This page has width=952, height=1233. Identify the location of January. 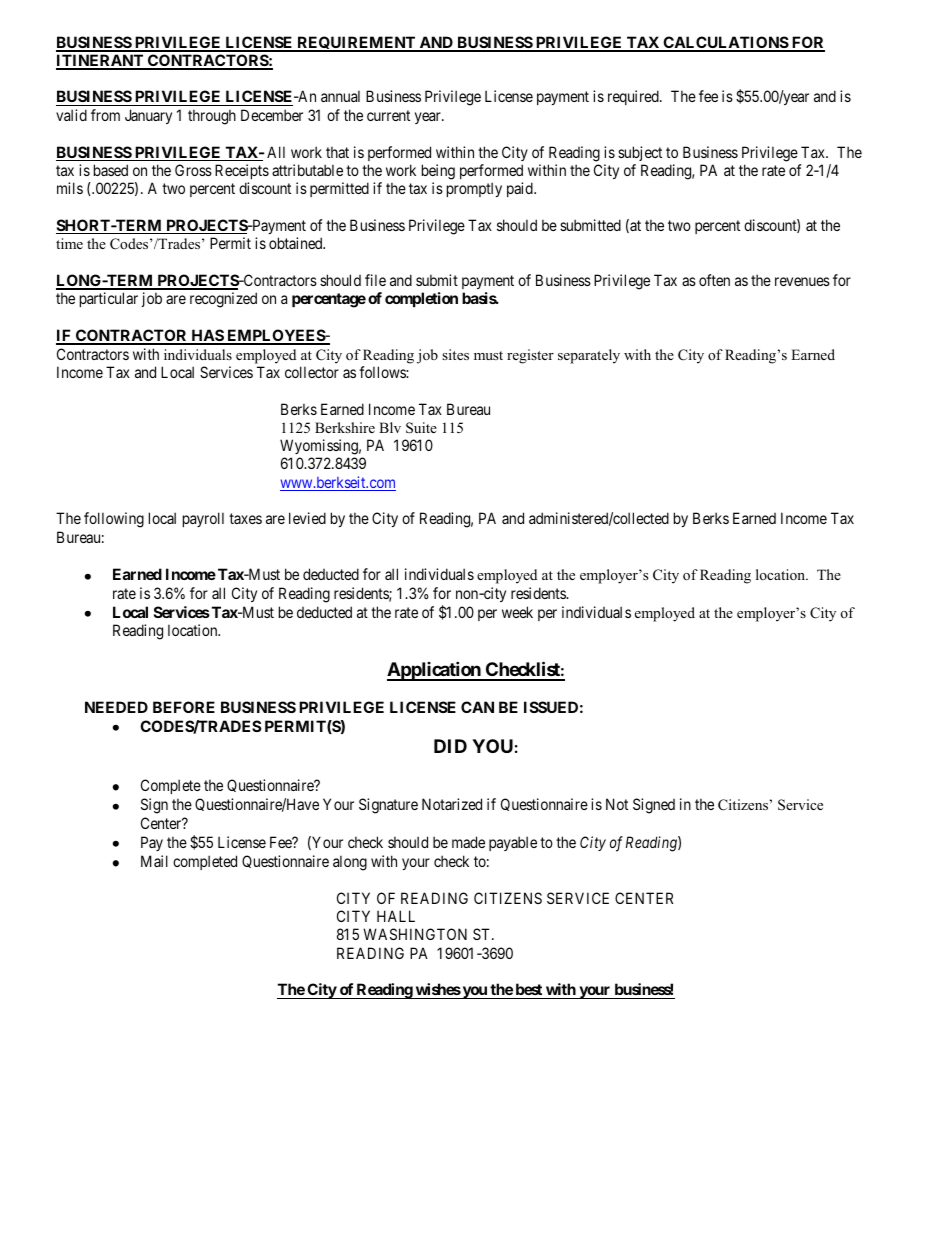
(148, 116).
